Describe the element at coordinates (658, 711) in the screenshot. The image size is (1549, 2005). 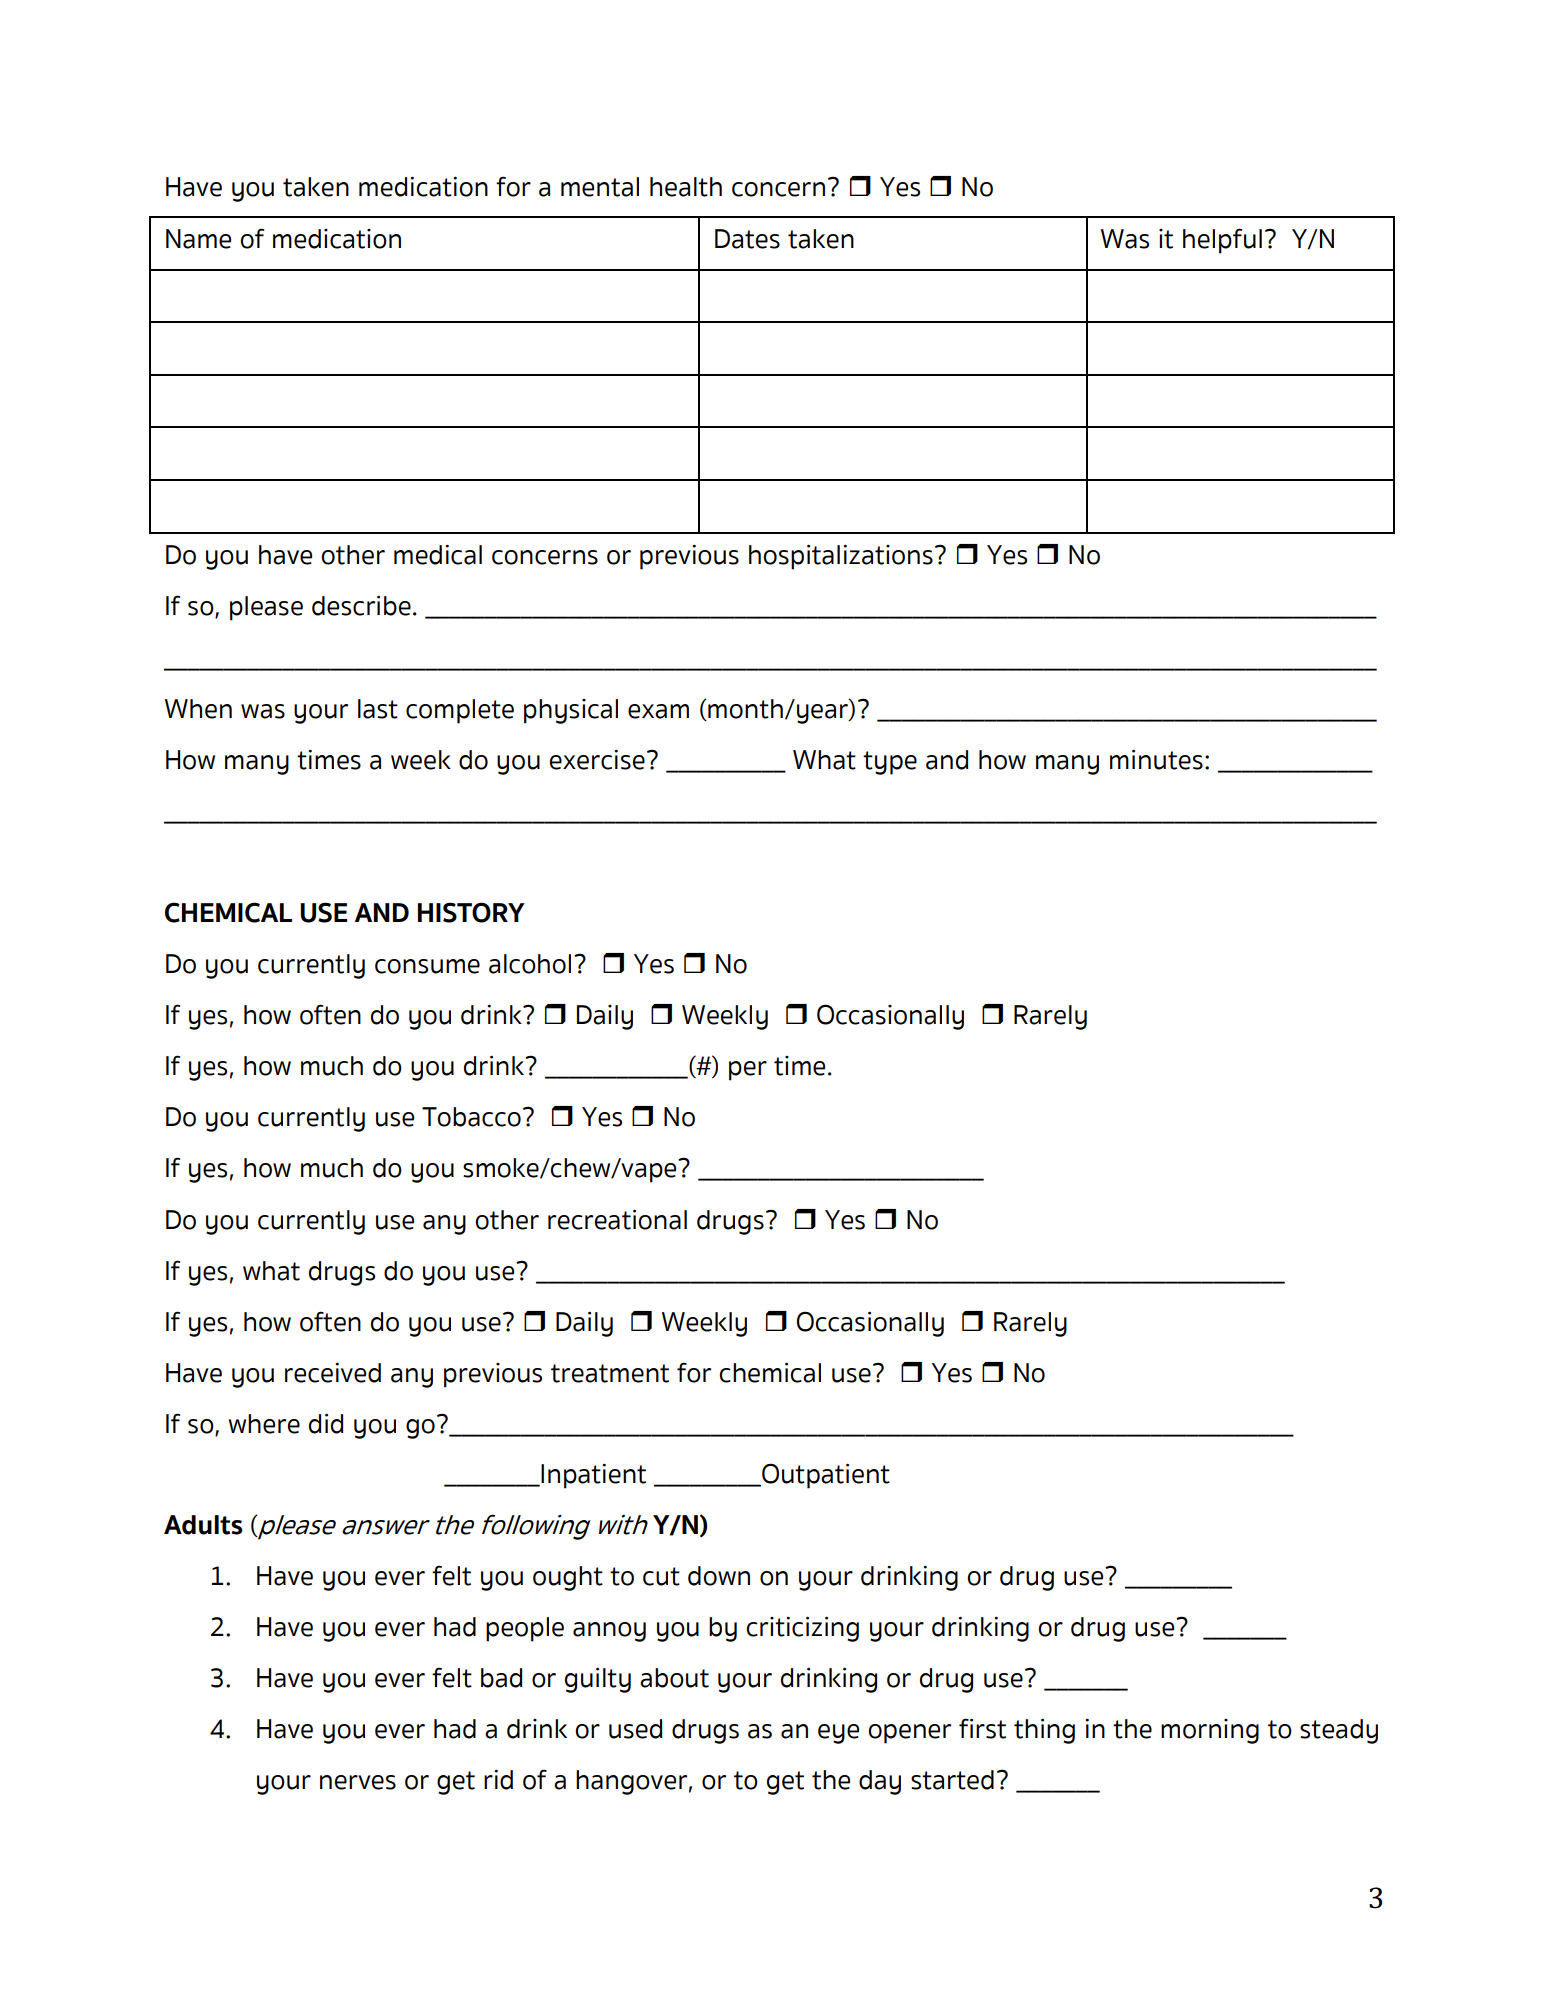
I see `exam` at that location.
